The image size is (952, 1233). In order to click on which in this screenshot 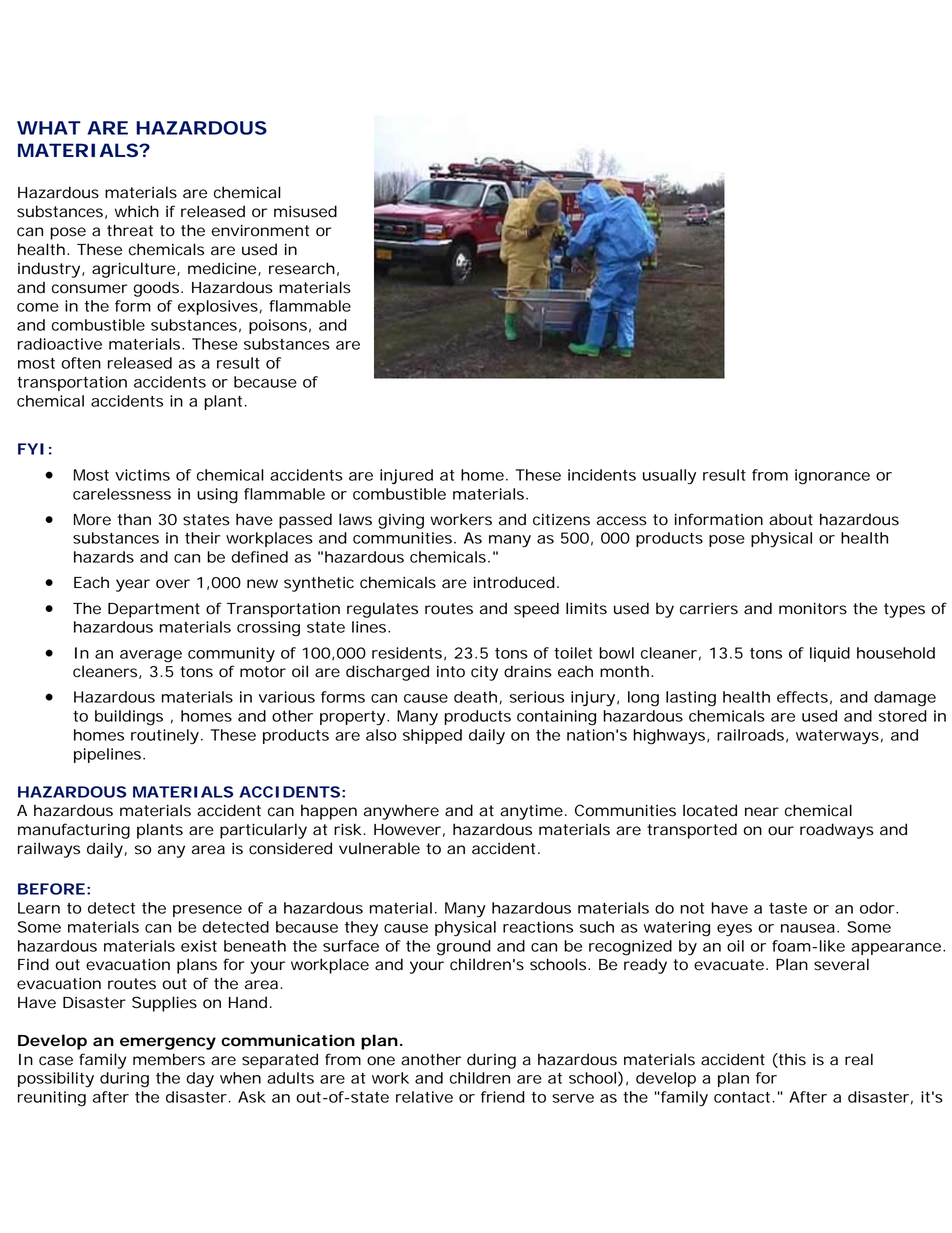, I will do `click(137, 211)`.
